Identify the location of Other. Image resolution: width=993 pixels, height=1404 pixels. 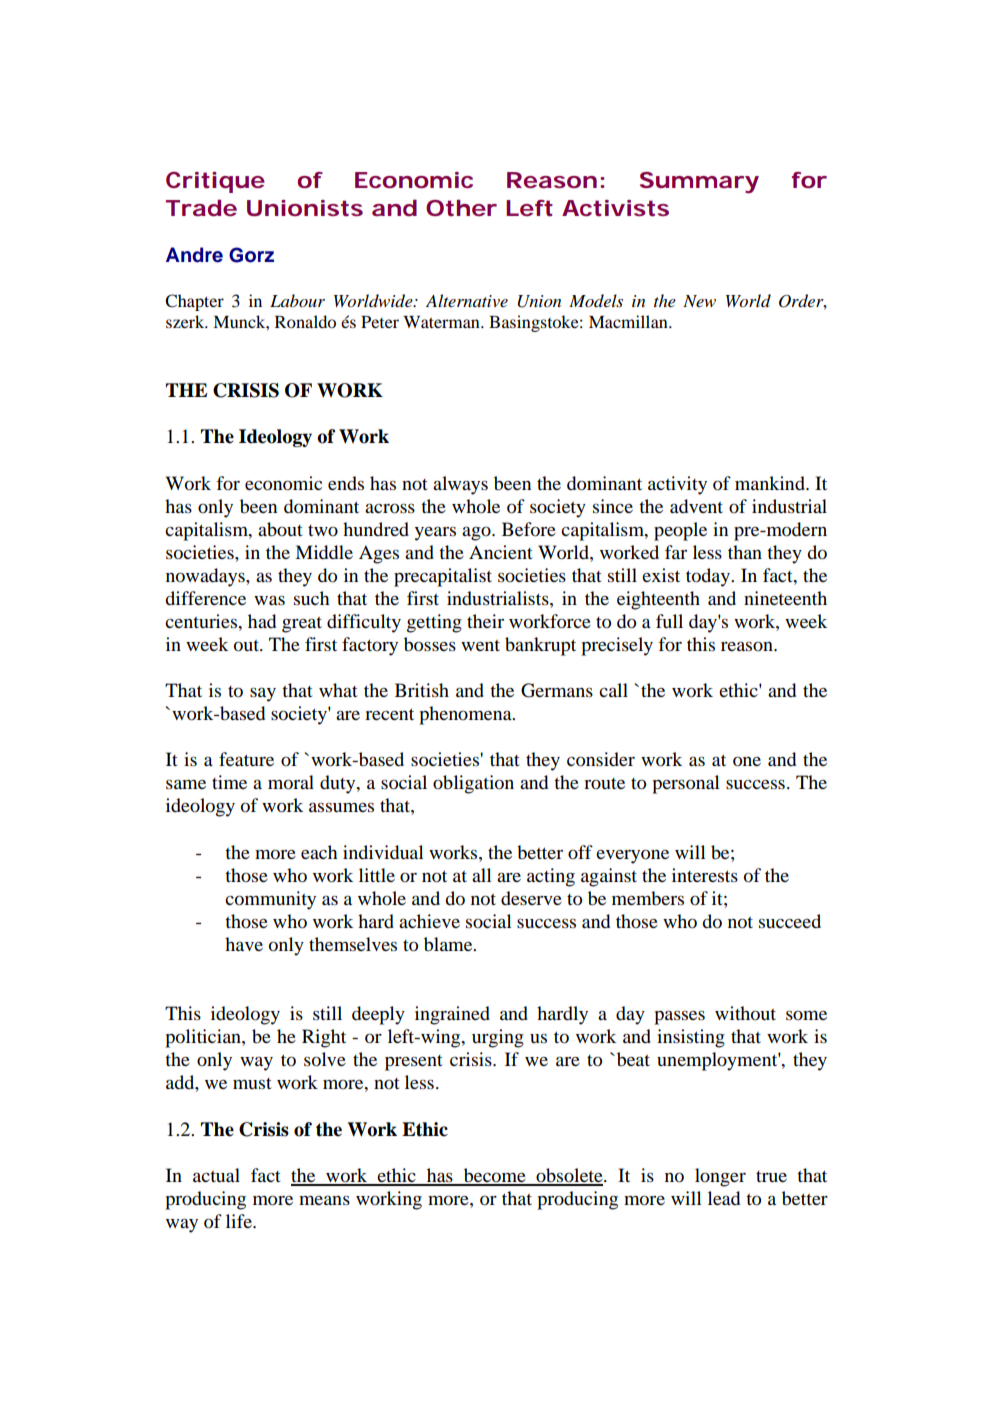
(461, 208).
